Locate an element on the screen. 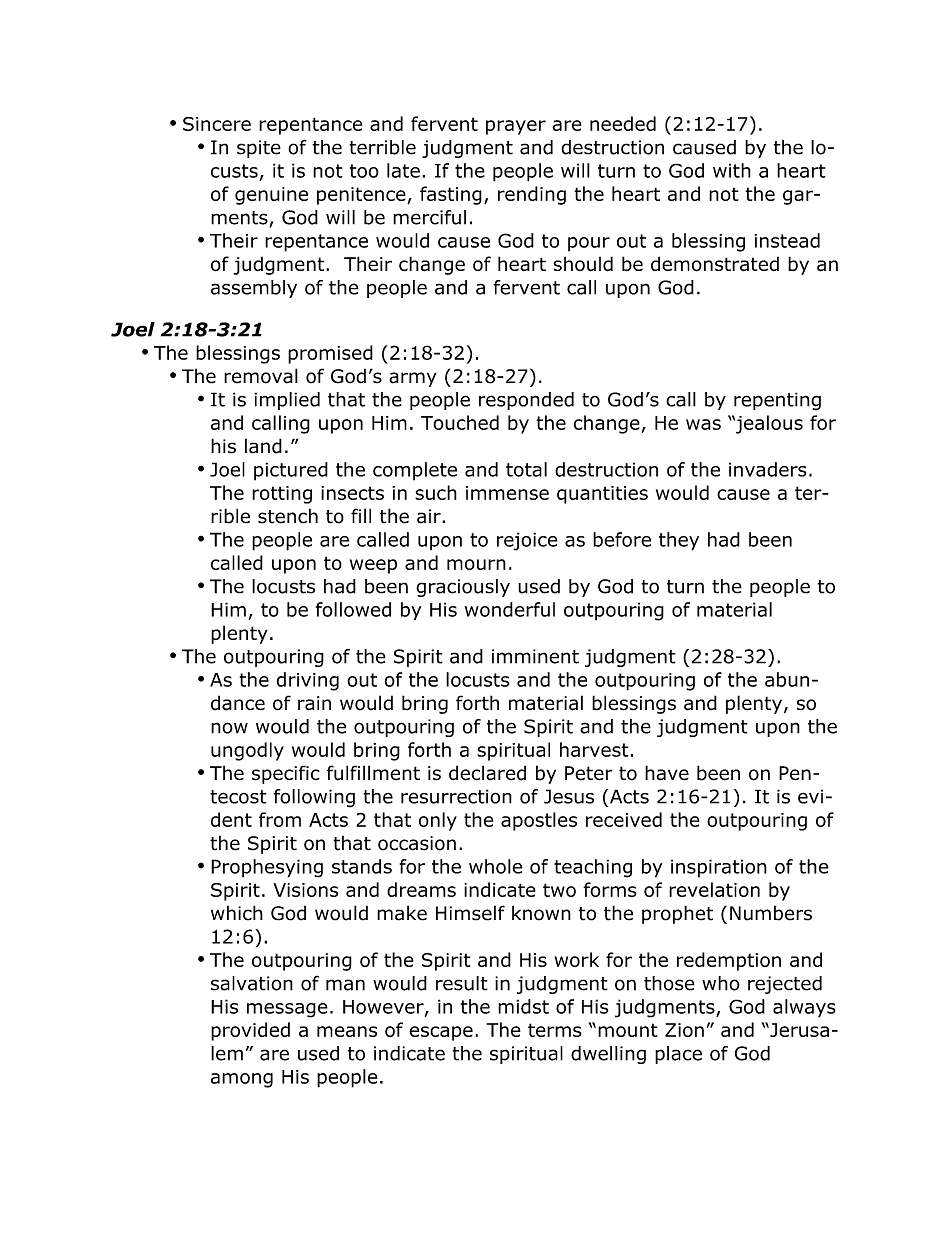 This screenshot has height=1233, width=952. followed is located at coordinates (353, 609).
